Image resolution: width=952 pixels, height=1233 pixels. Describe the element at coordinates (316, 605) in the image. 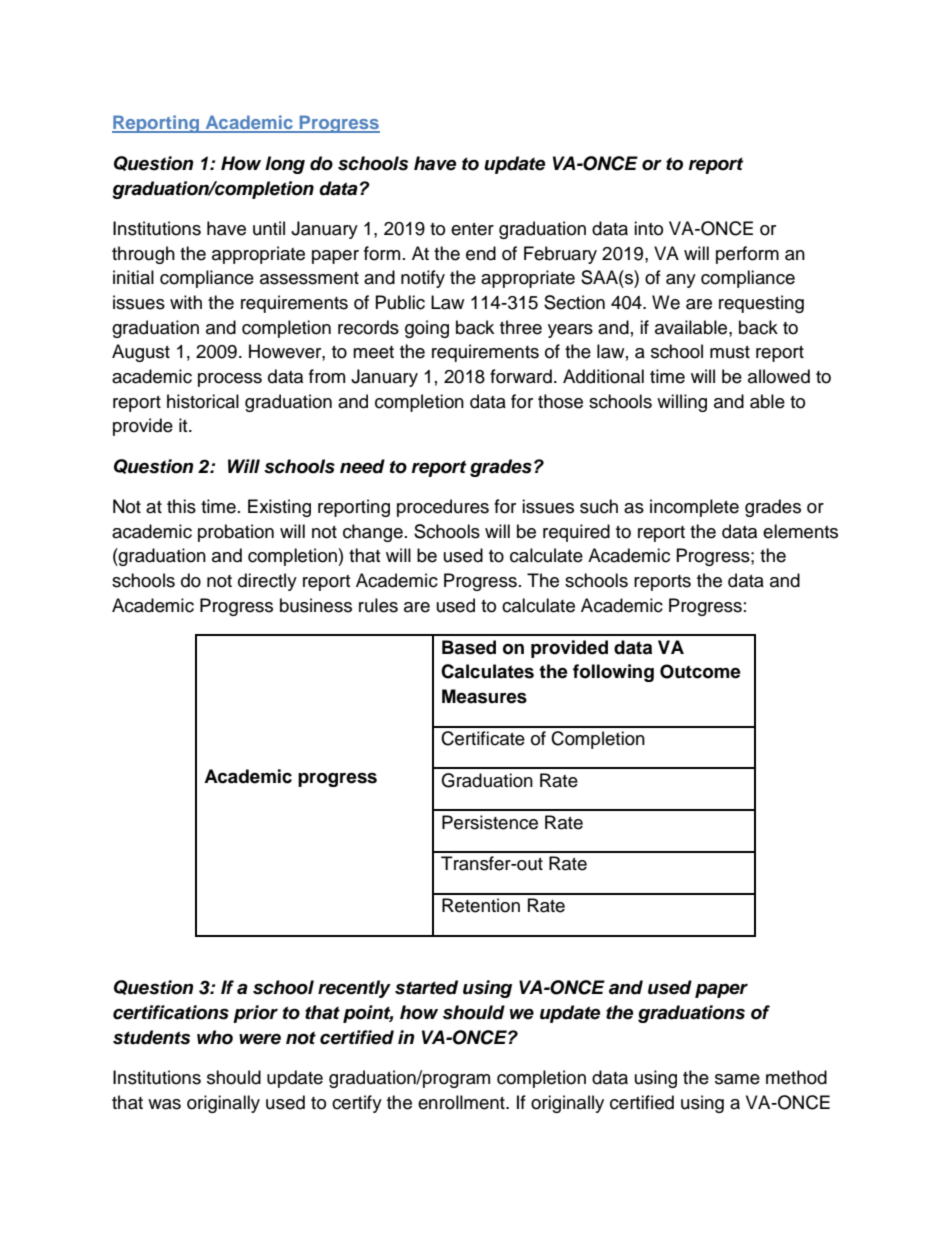

I see `business` at that location.
